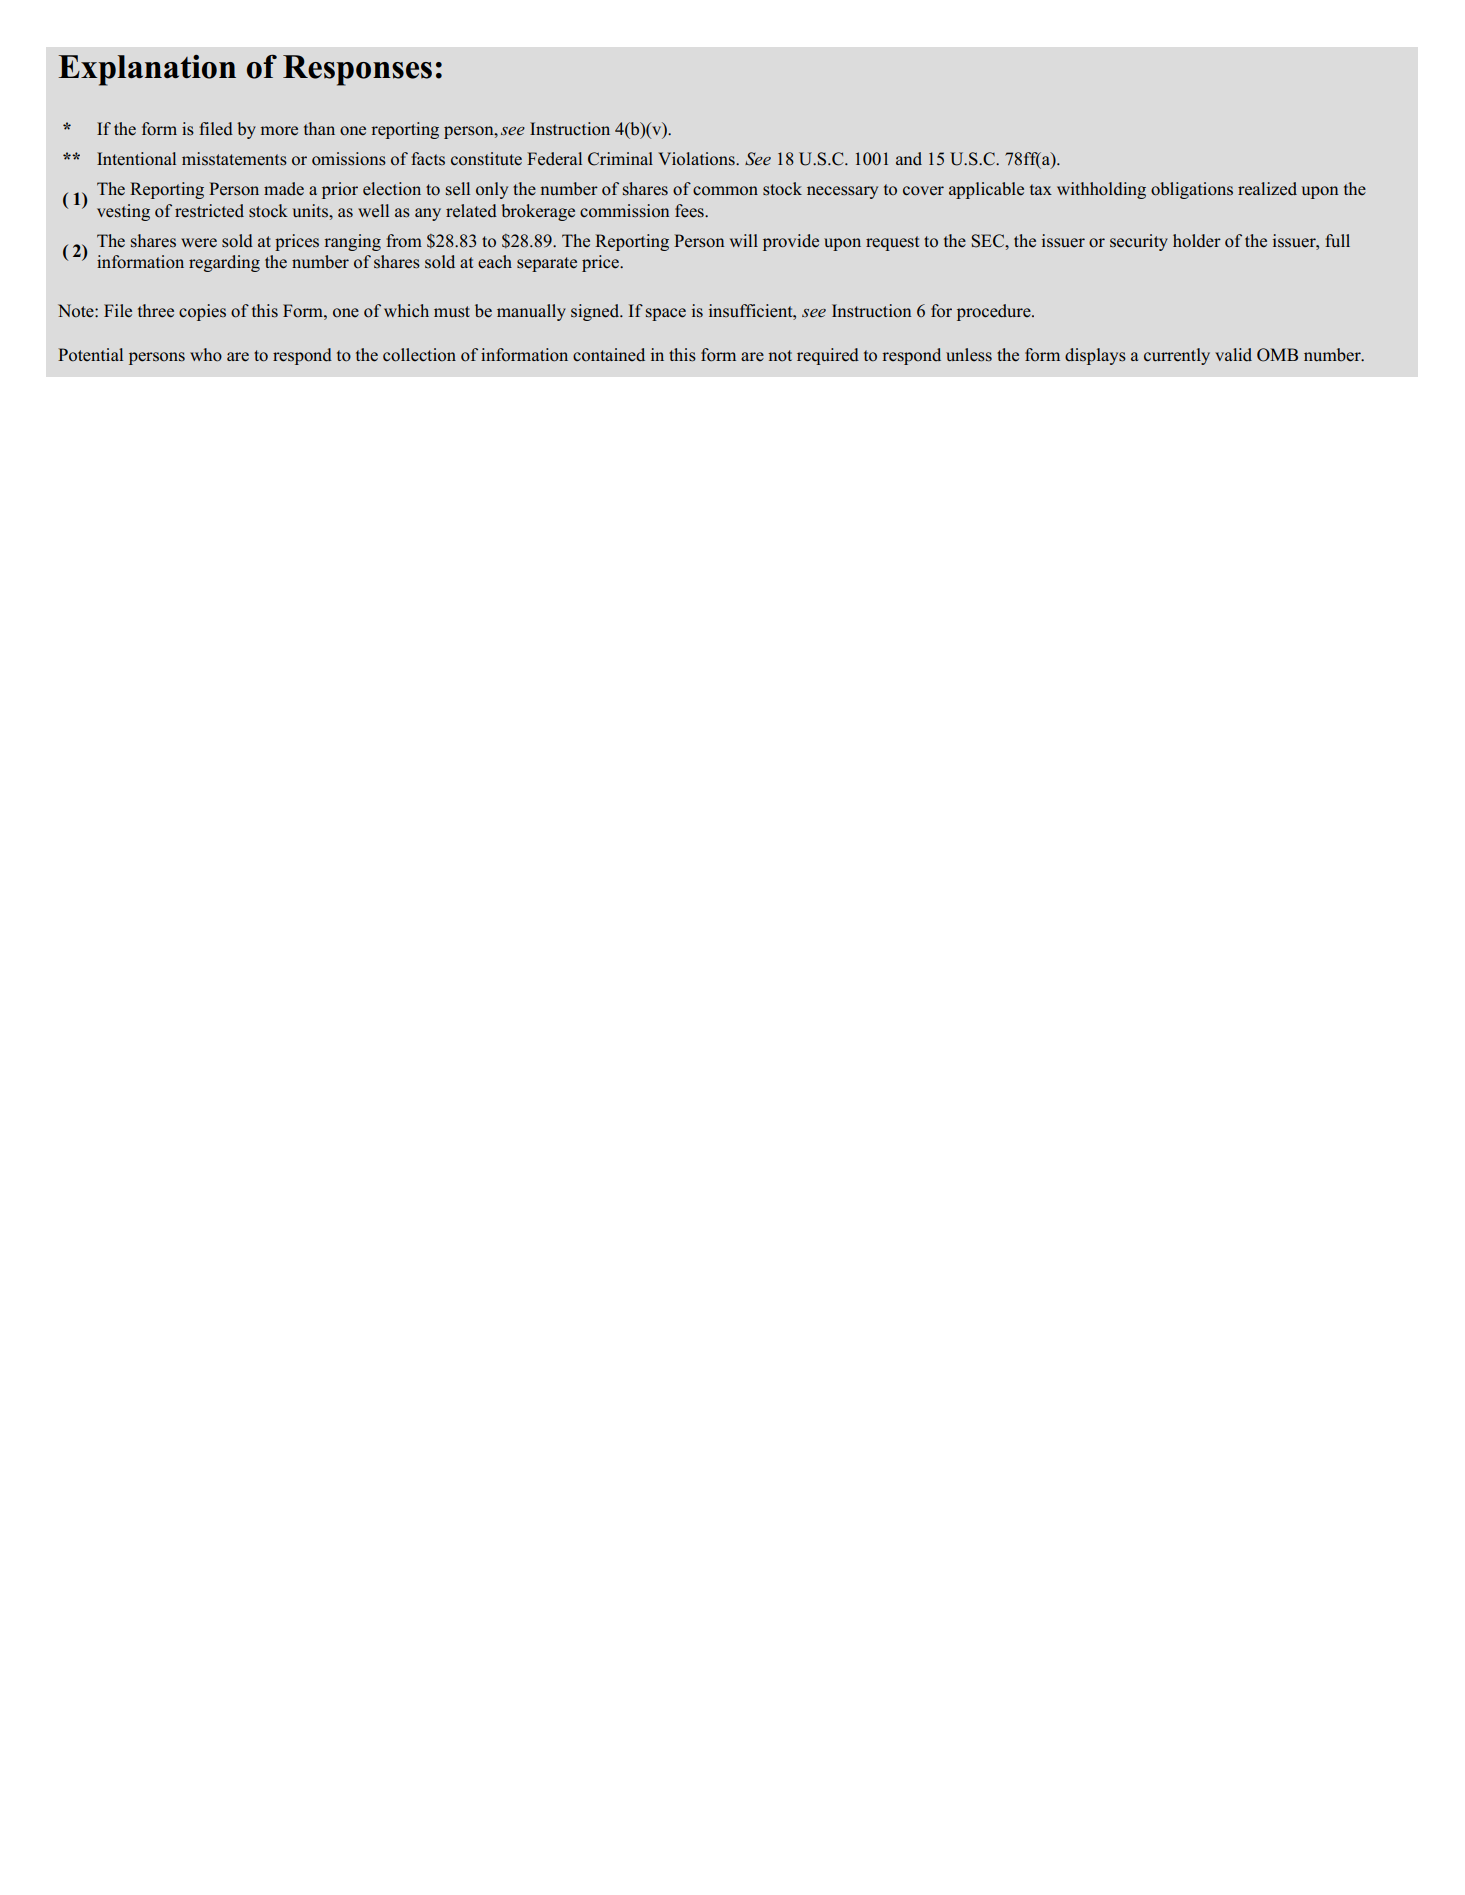  I want to click on and, so click(909, 159).
